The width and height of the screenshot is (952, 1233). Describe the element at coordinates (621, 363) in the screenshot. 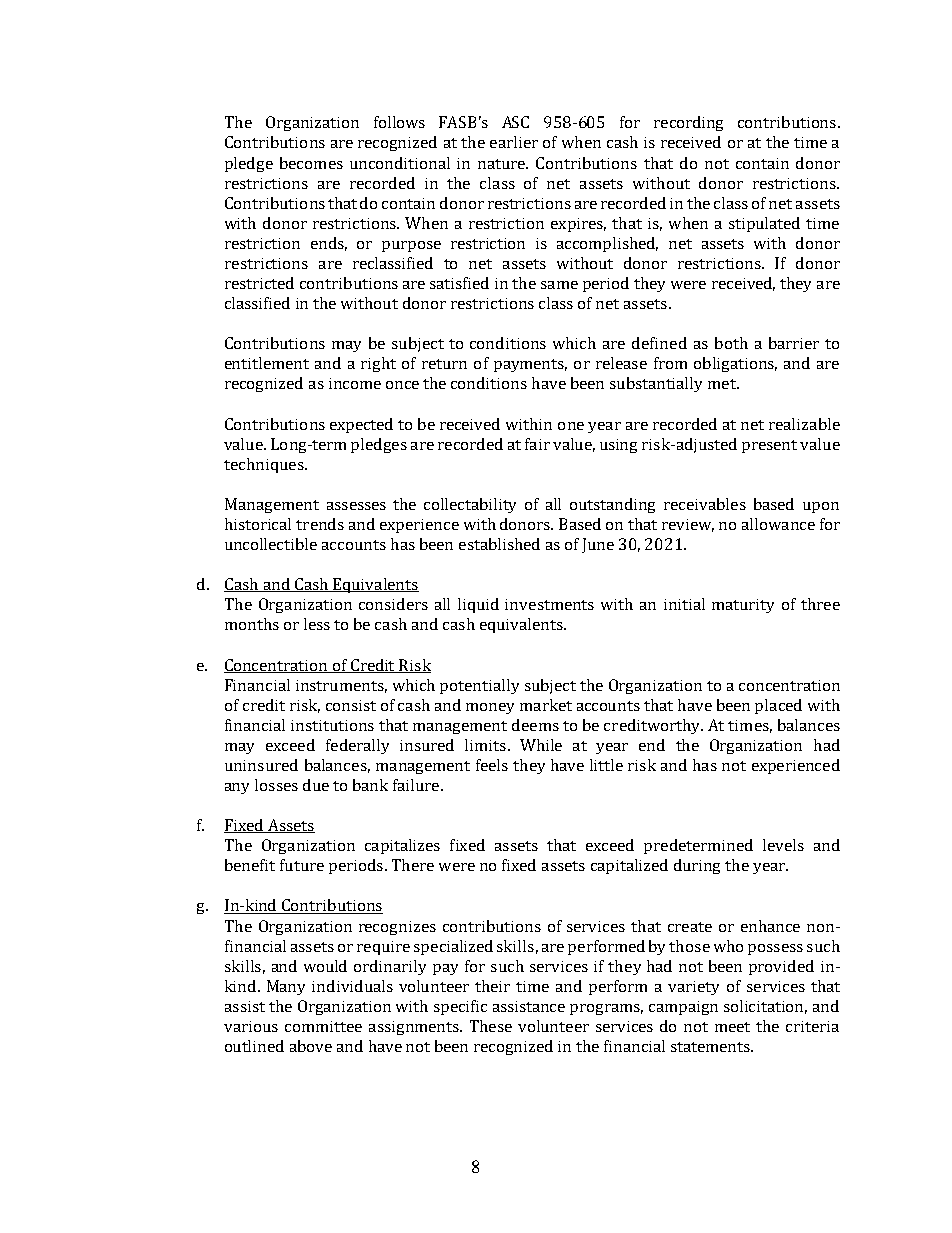

I see `release` at that location.
